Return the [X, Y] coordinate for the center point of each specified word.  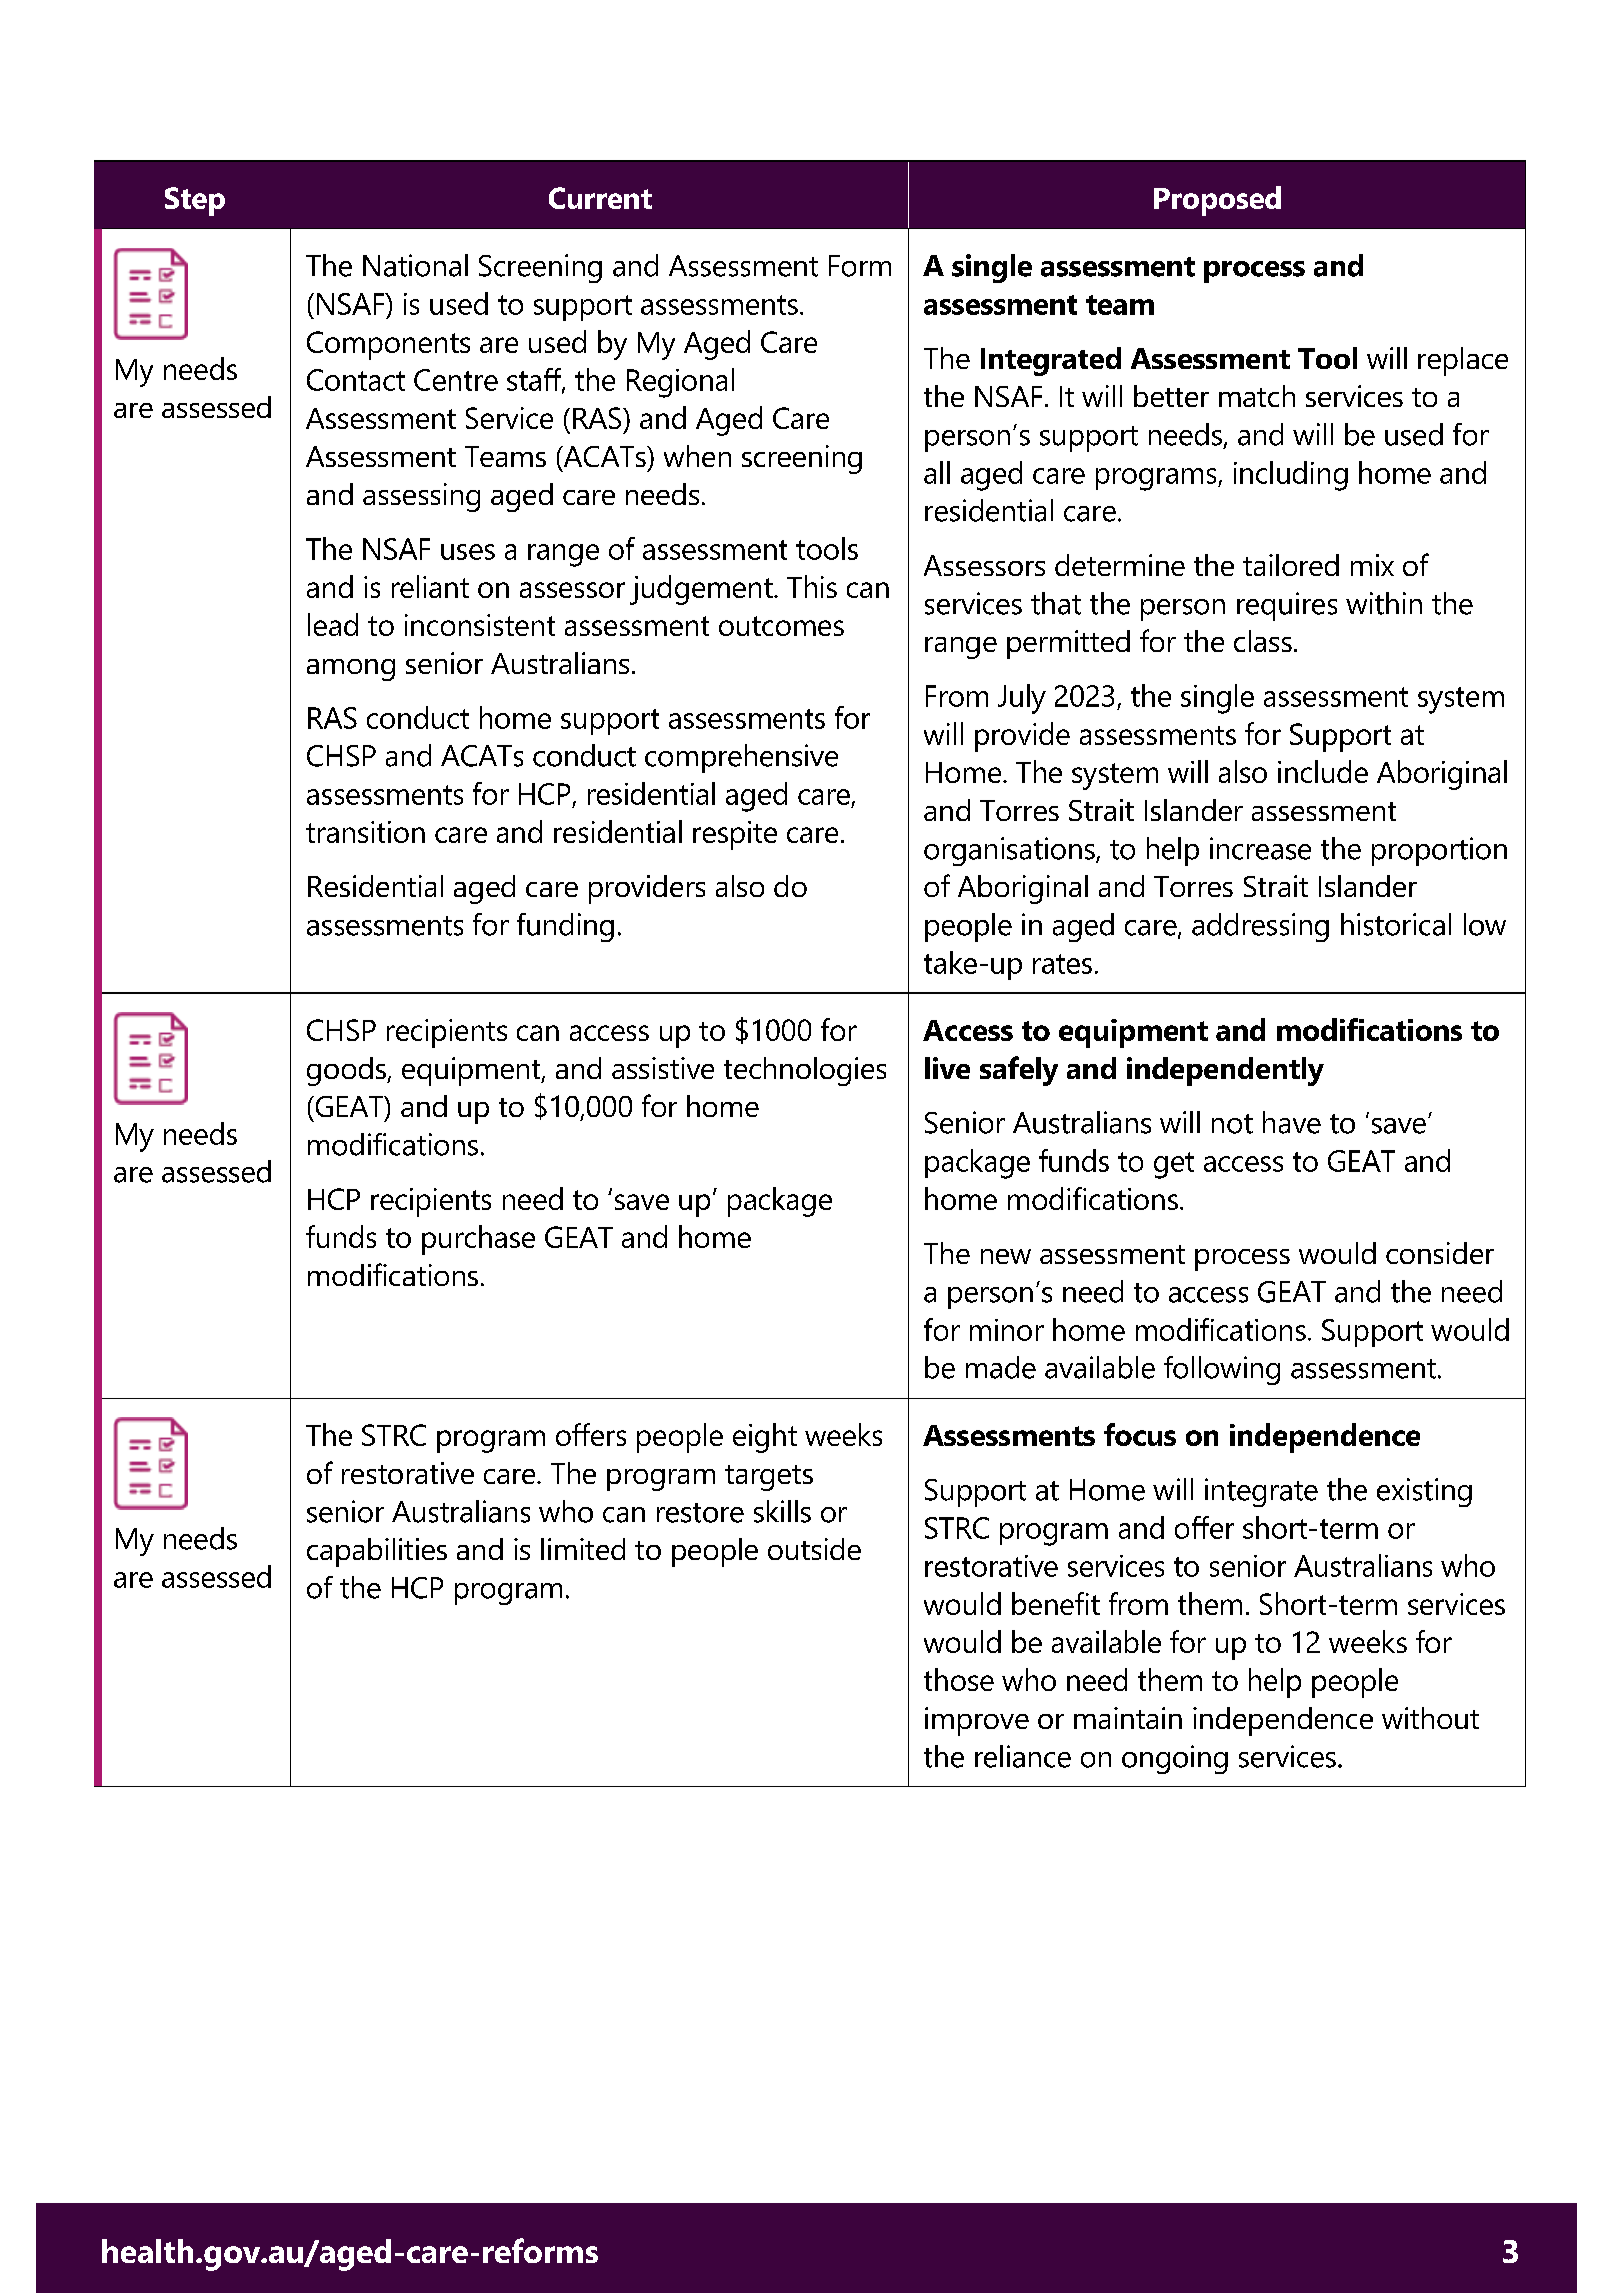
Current [600, 198]
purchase [478, 1240]
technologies [805, 1071]
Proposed [1217, 201]
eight [765, 1438]
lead [333, 624]
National [415, 265]
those [959, 1679]
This [812, 586]
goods [347, 1071]
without [1430, 1718]
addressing [1260, 927]
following [1222, 1370]
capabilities [377, 1552]
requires [1287, 606]
